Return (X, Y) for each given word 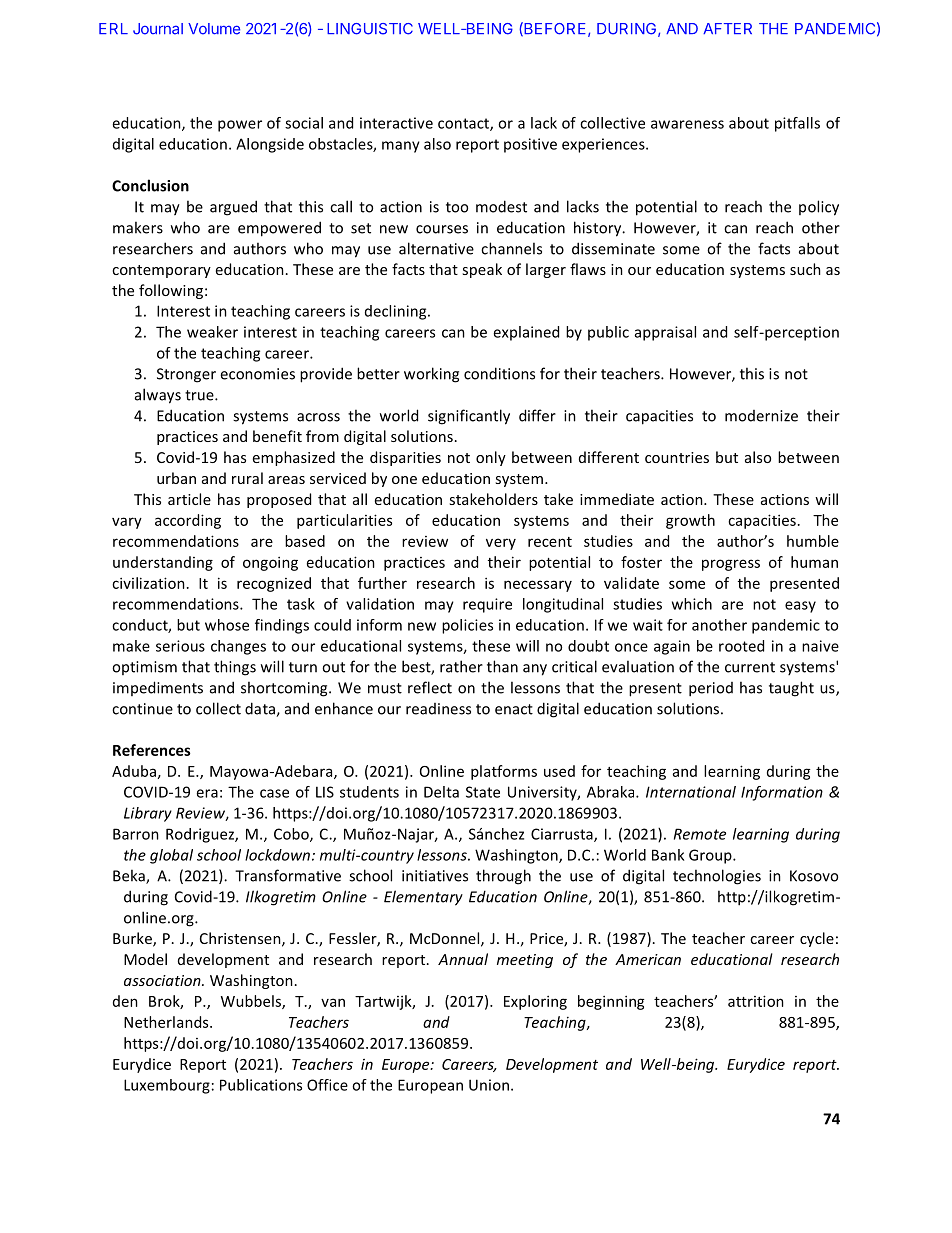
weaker (212, 332)
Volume (214, 29)
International (691, 792)
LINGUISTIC (370, 29)
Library (148, 814)
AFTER (727, 28)
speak (482, 270)
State (483, 792)
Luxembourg (167, 1086)
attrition (756, 1001)
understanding (163, 563)
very (501, 544)
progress (731, 565)
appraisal (665, 333)
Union (489, 1085)
